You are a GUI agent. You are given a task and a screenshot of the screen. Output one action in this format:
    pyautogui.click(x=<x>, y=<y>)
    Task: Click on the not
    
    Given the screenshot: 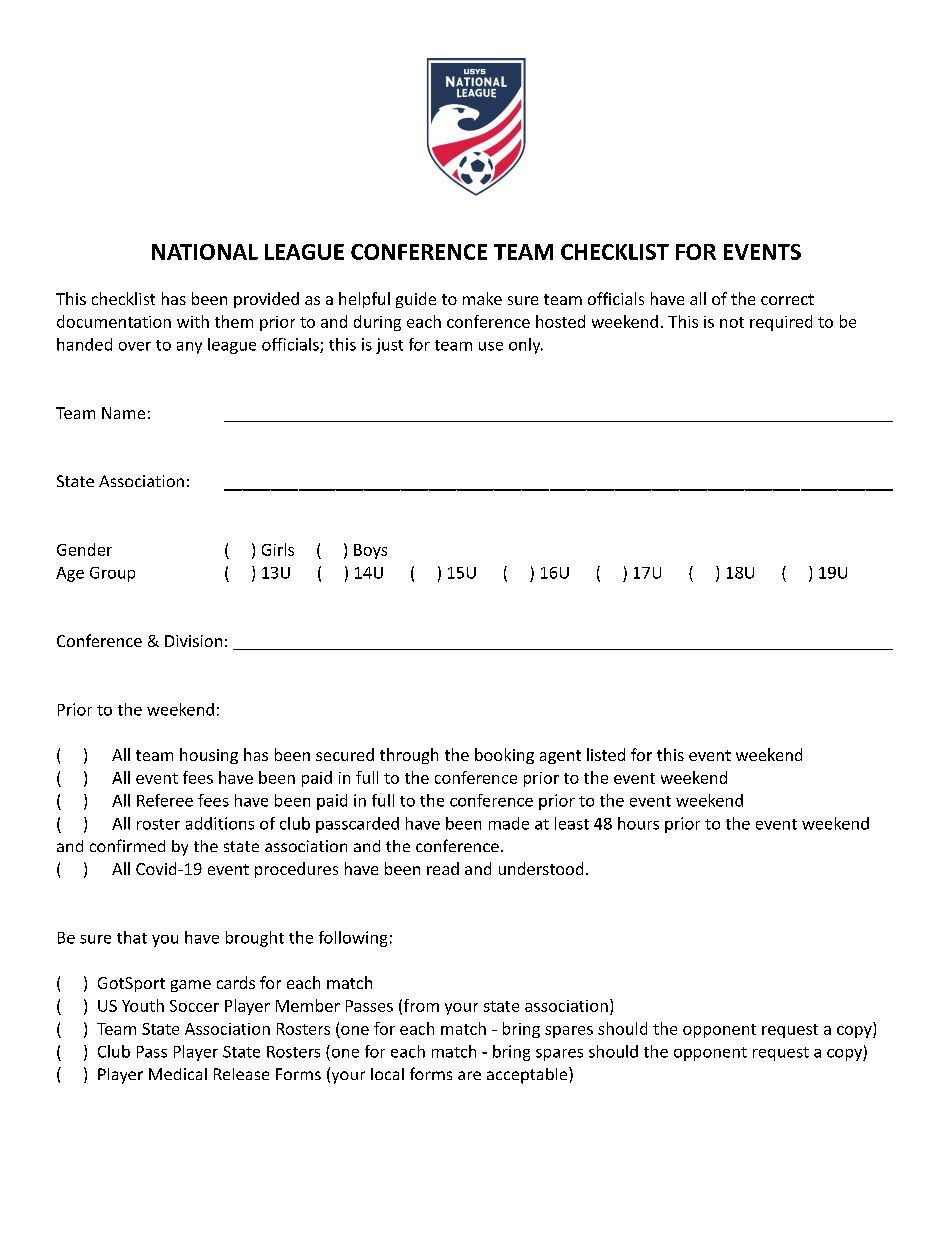 What is the action you would take?
    pyautogui.click(x=732, y=322)
